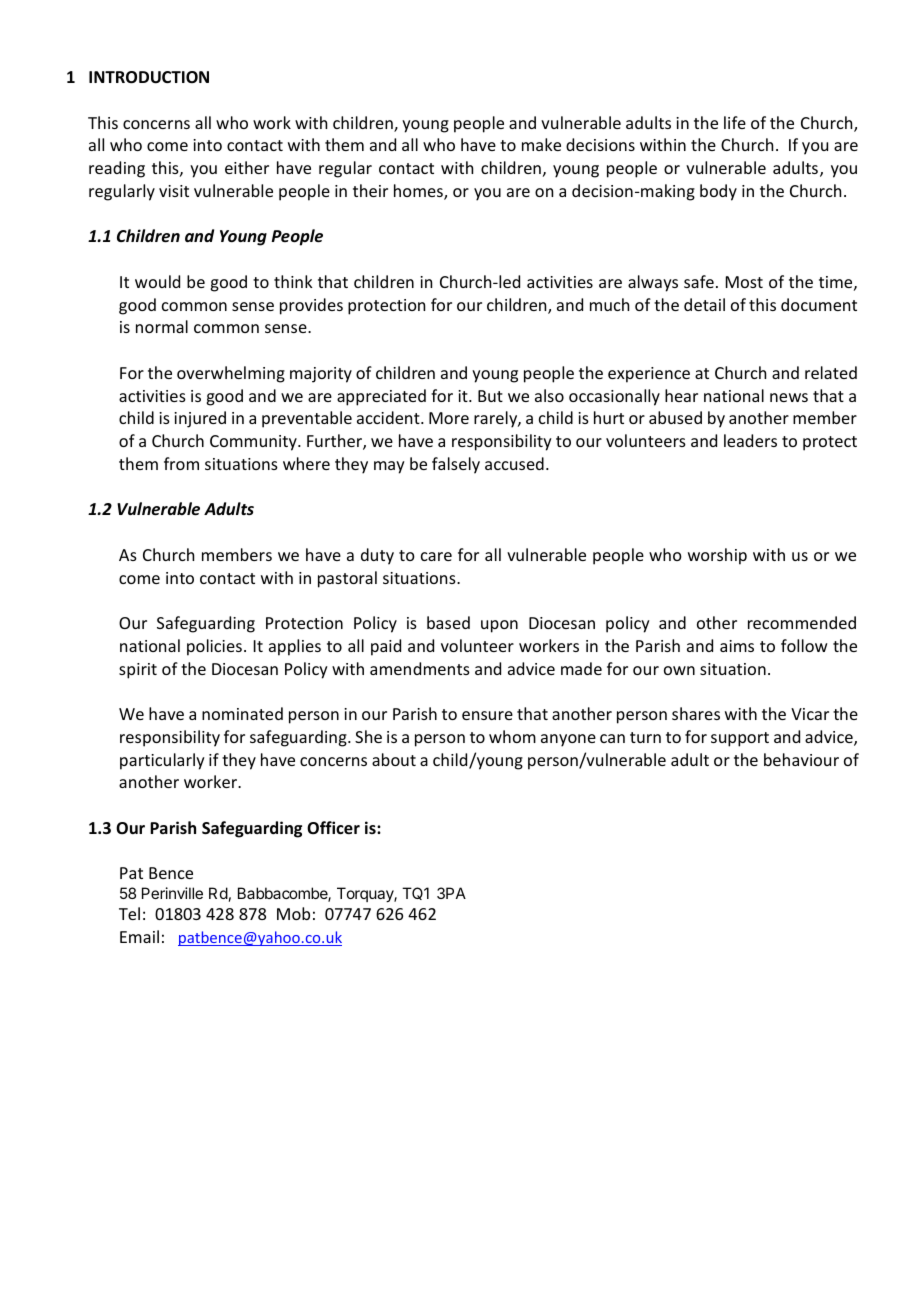 Image resolution: width=924 pixels, height=1307 pixels. Describe the element at coordinates (181, 463) in the image. I see `from` at that location.
